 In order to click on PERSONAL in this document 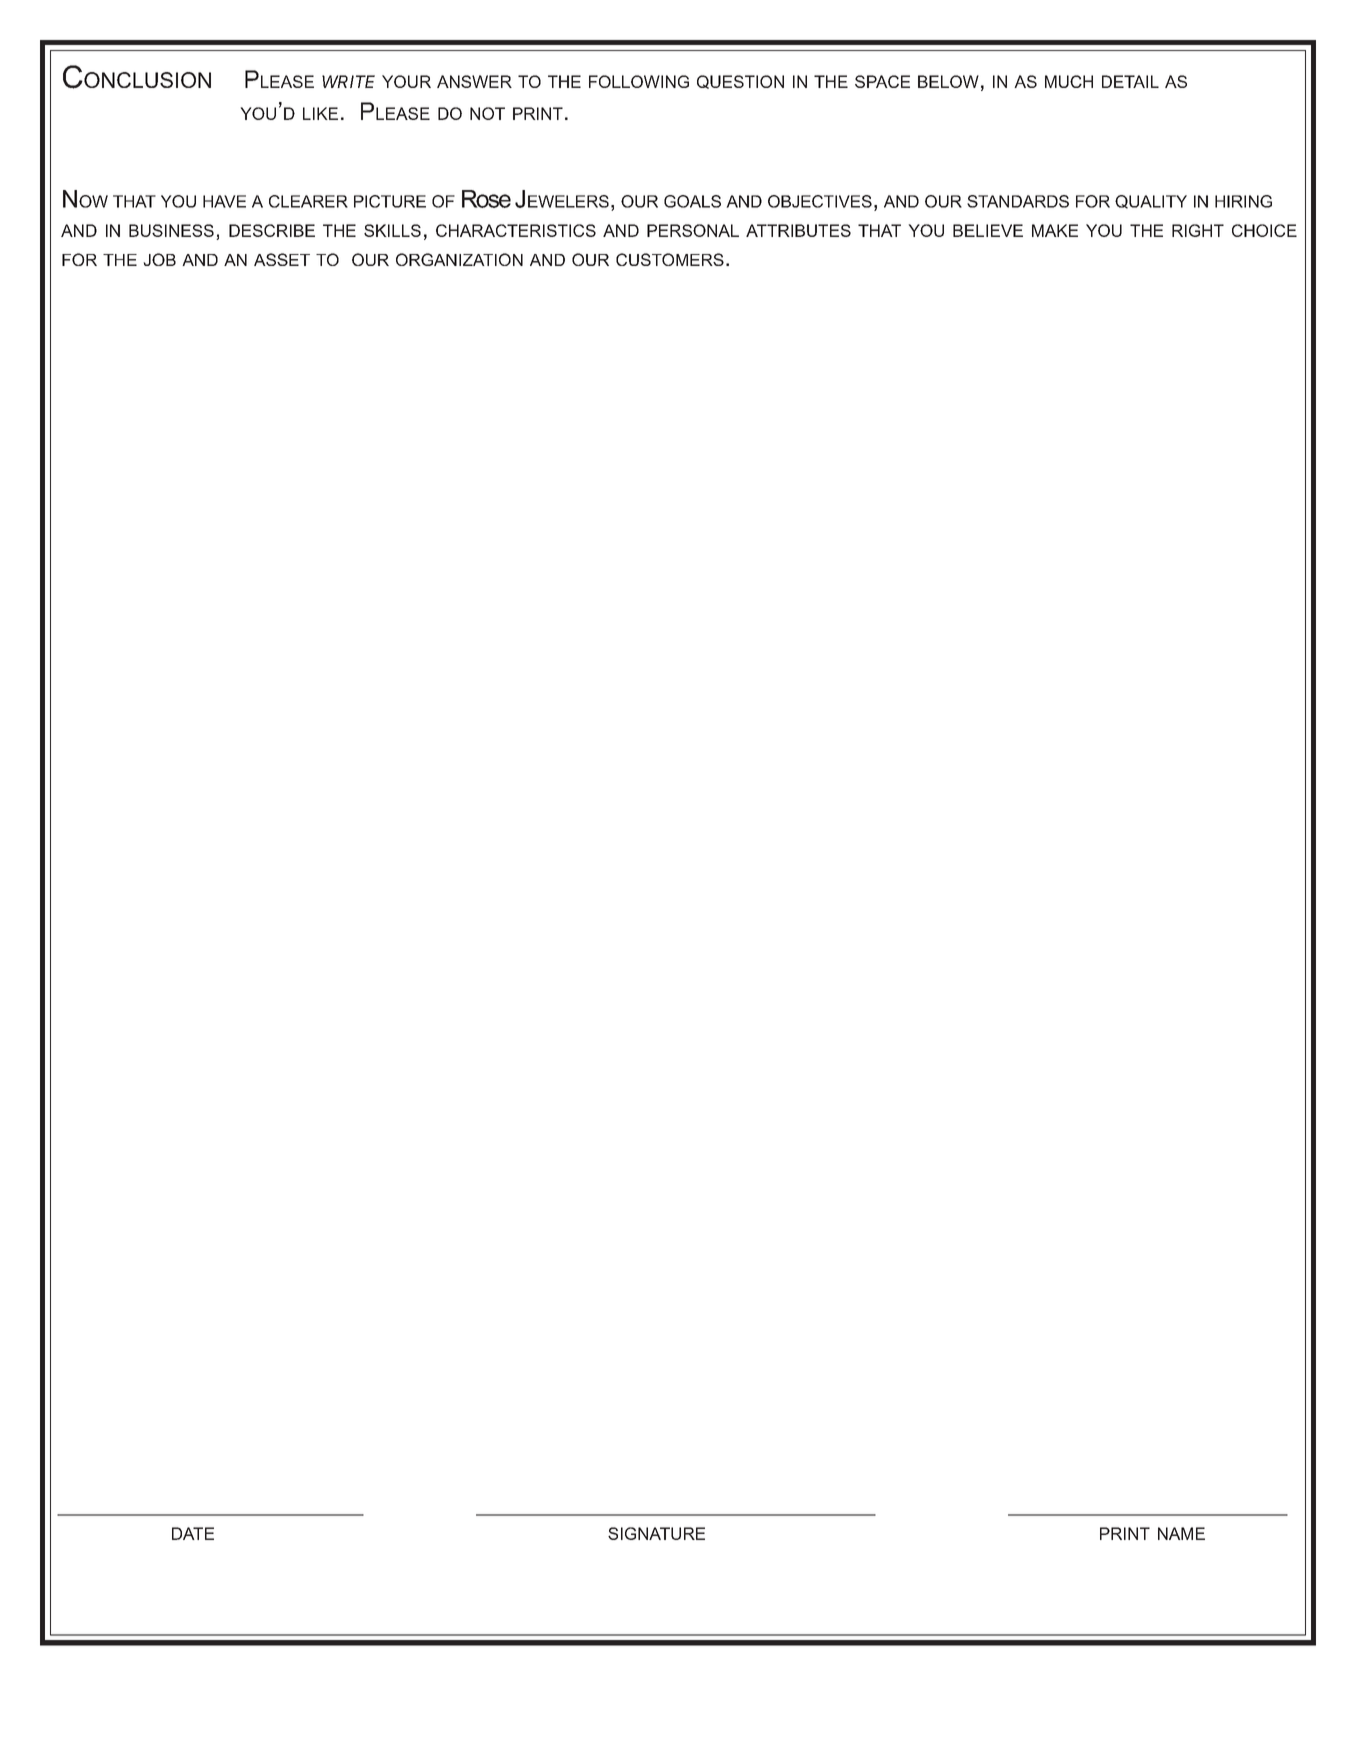, I will do `click(693, 230)`.
